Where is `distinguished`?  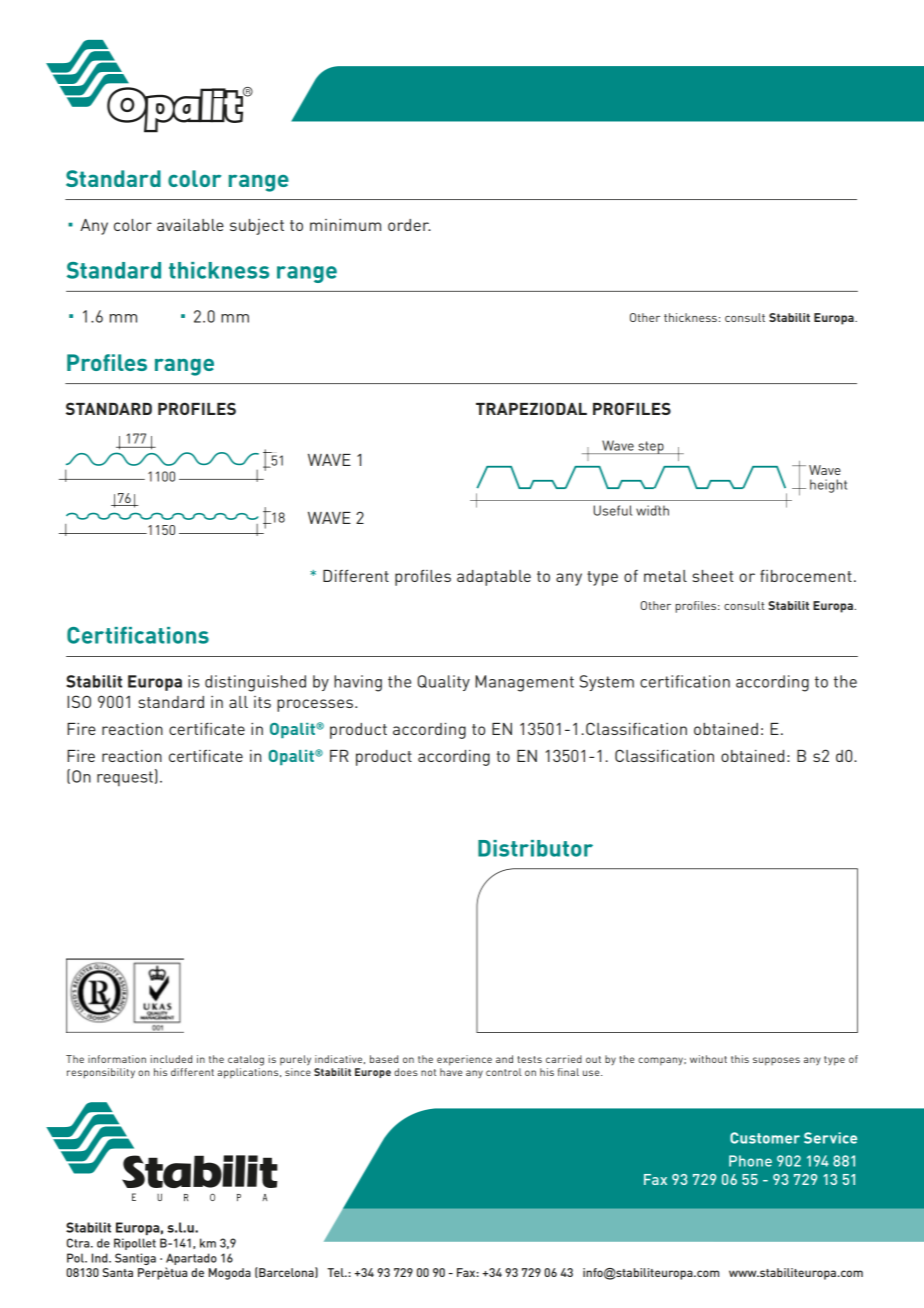 distinguished is located at coordinates (255, 683).
